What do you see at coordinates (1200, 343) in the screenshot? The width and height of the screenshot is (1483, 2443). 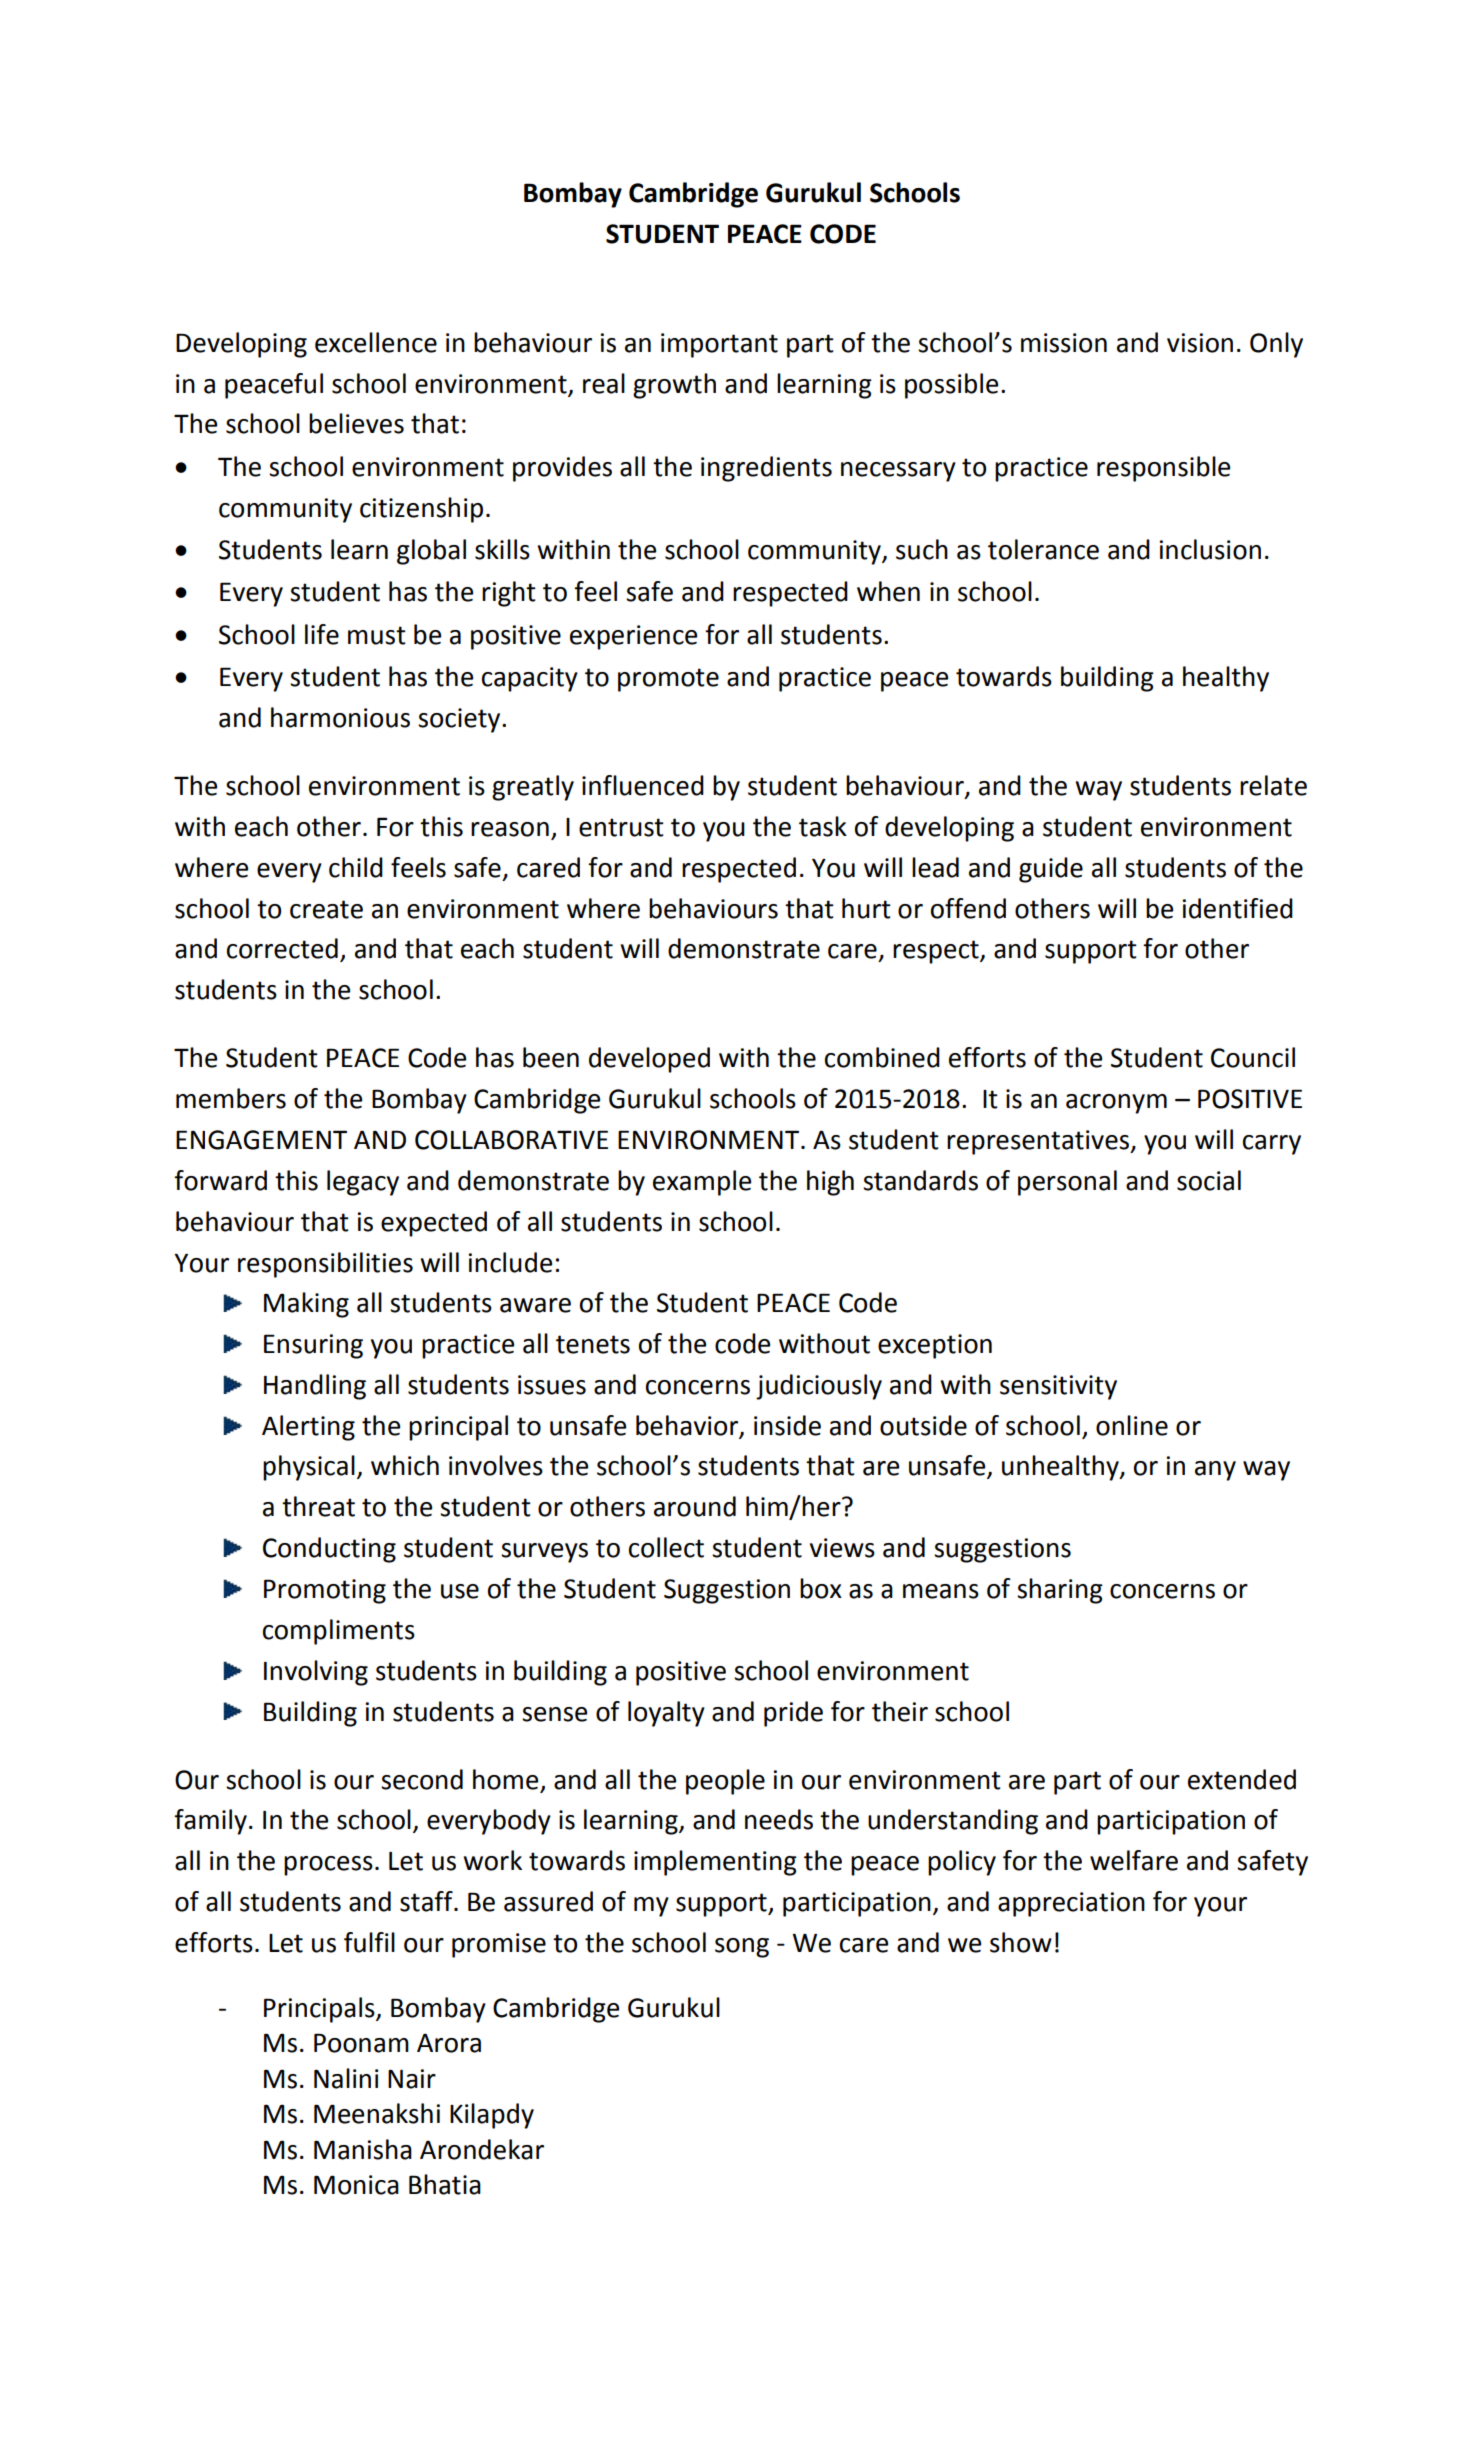 I see `vision` at bounding box center [1200, 343].
